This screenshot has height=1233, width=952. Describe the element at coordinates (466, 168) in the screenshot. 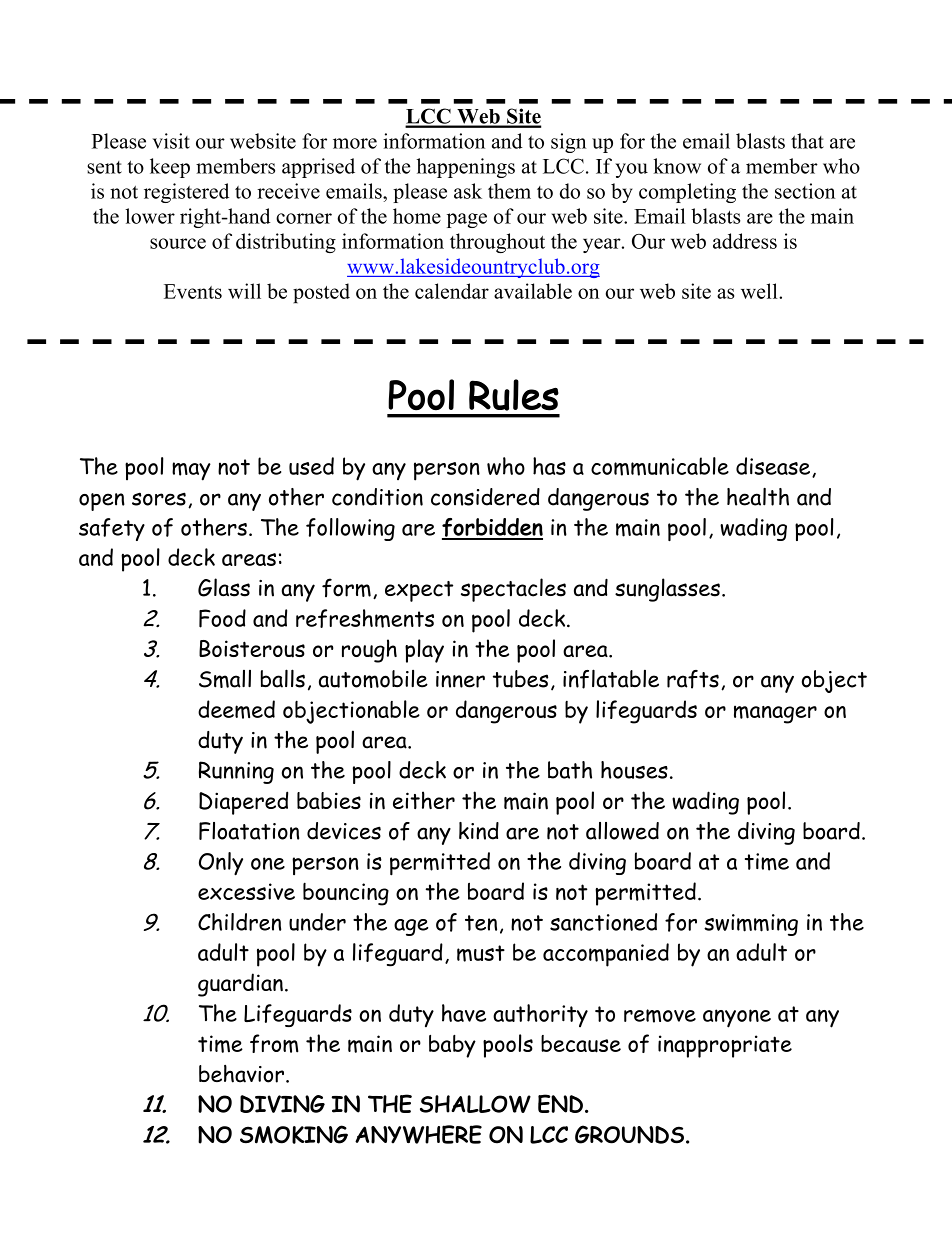

I see `happenings` at that location.
